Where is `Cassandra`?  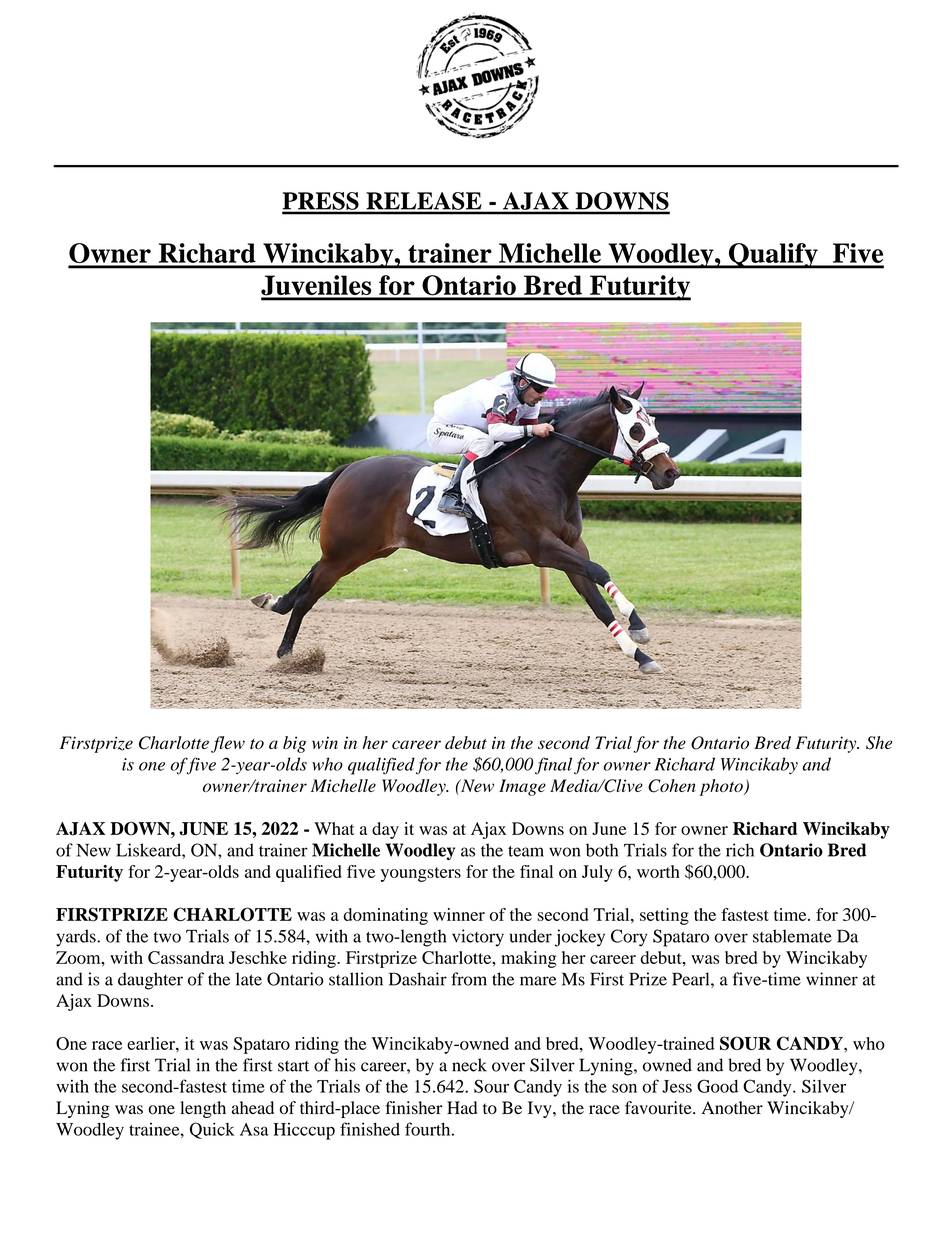
Cassandra is located at coordinates (186, 957).
